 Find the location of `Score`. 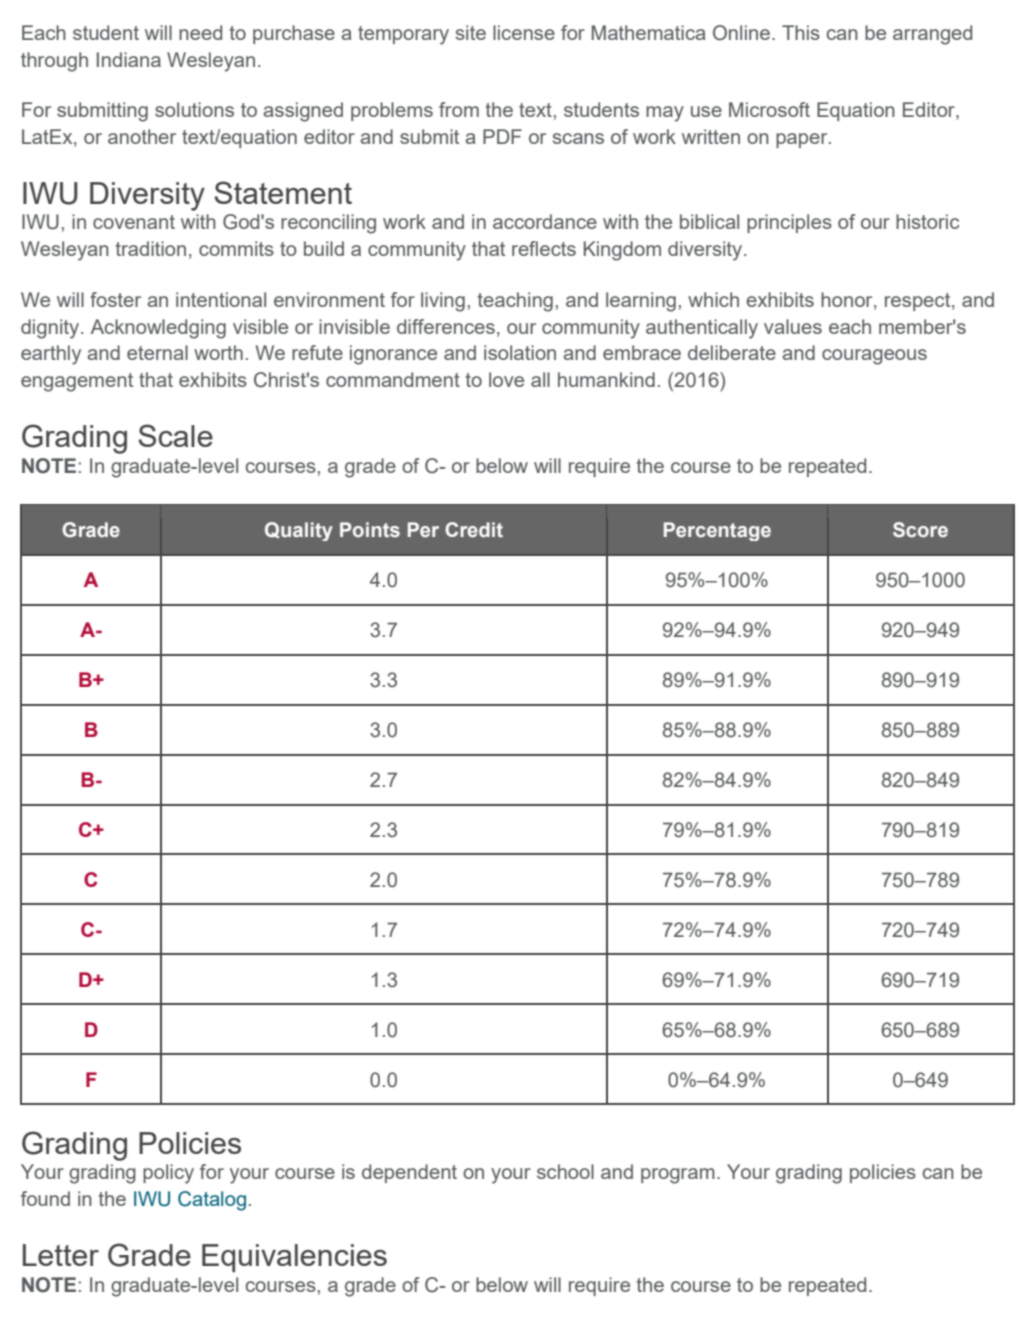

Score is located at coordinates (920, 530).
